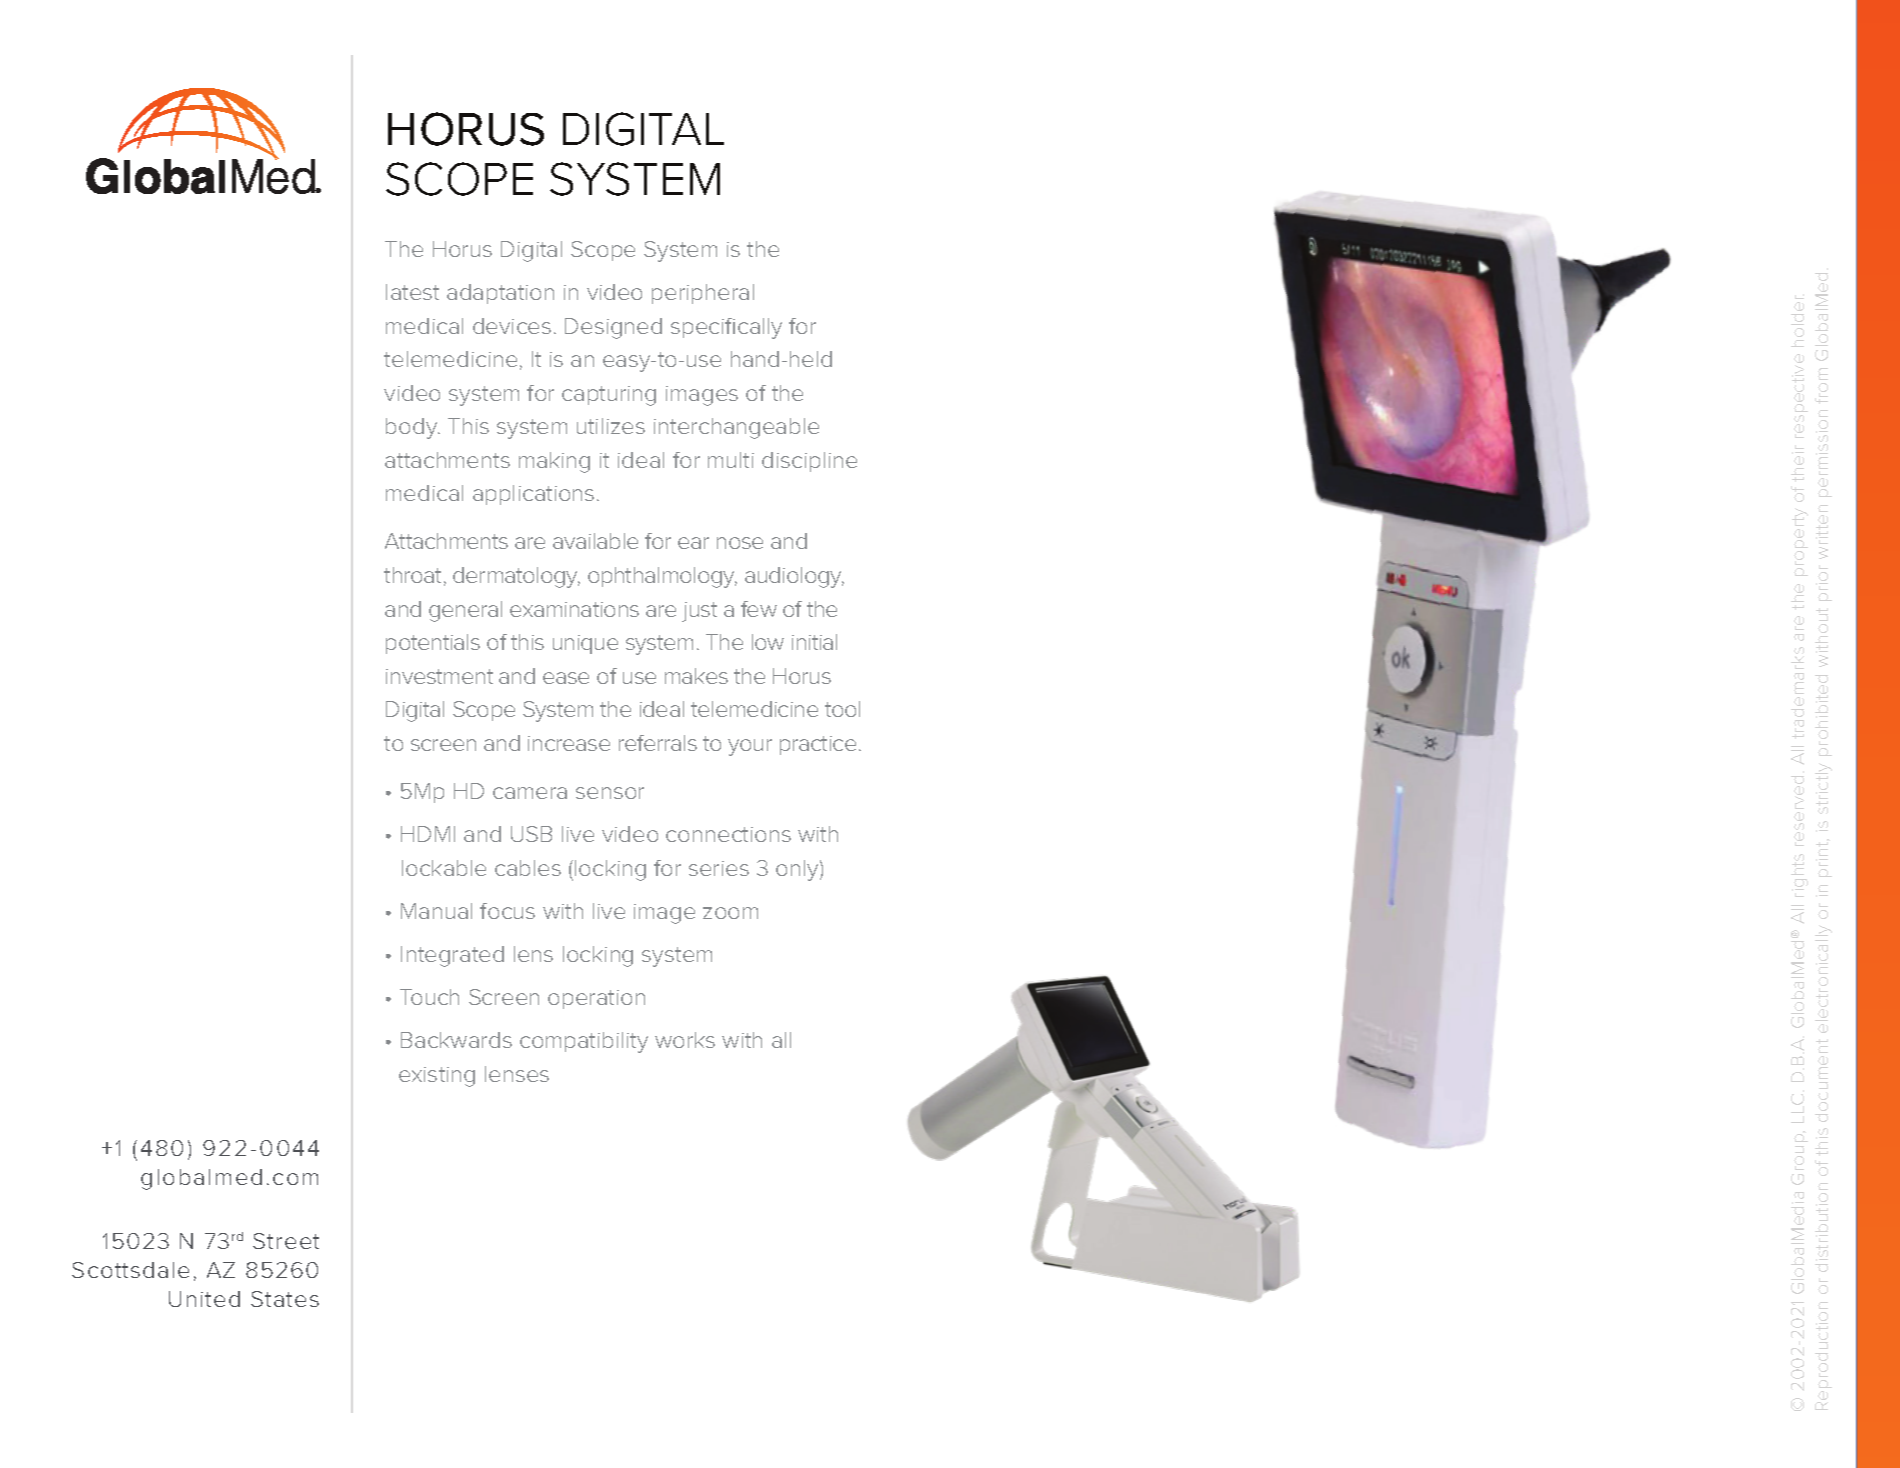  What do you see at coordinates (728, 834) in the document?
I see `connections` at bounding box center [728, 834].
